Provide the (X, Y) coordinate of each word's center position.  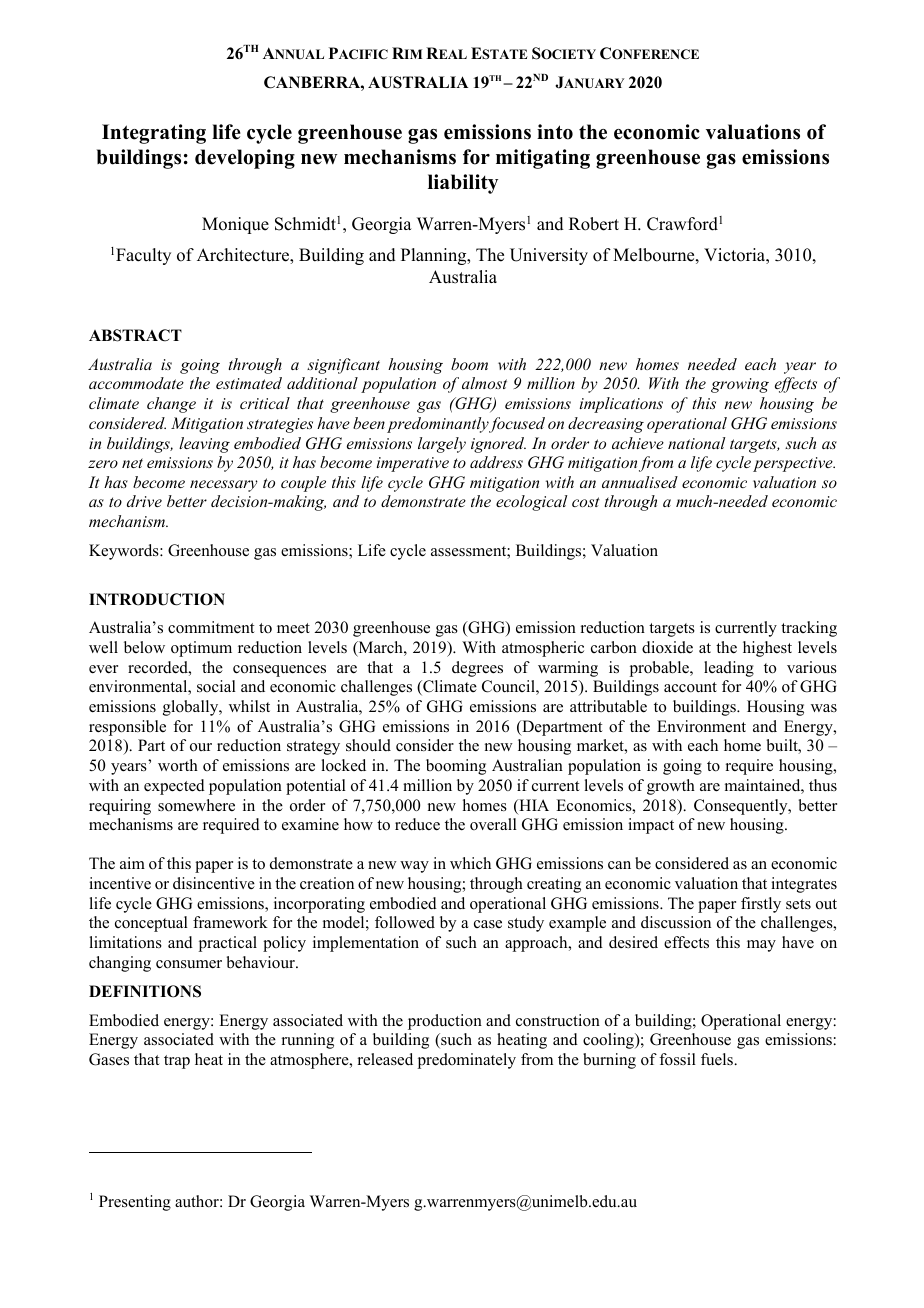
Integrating (154, 134)
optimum (201, 649)
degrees (477, 669)
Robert (594, 224)
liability (463, 184)
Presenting (135, 1203)
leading (729, 669)
